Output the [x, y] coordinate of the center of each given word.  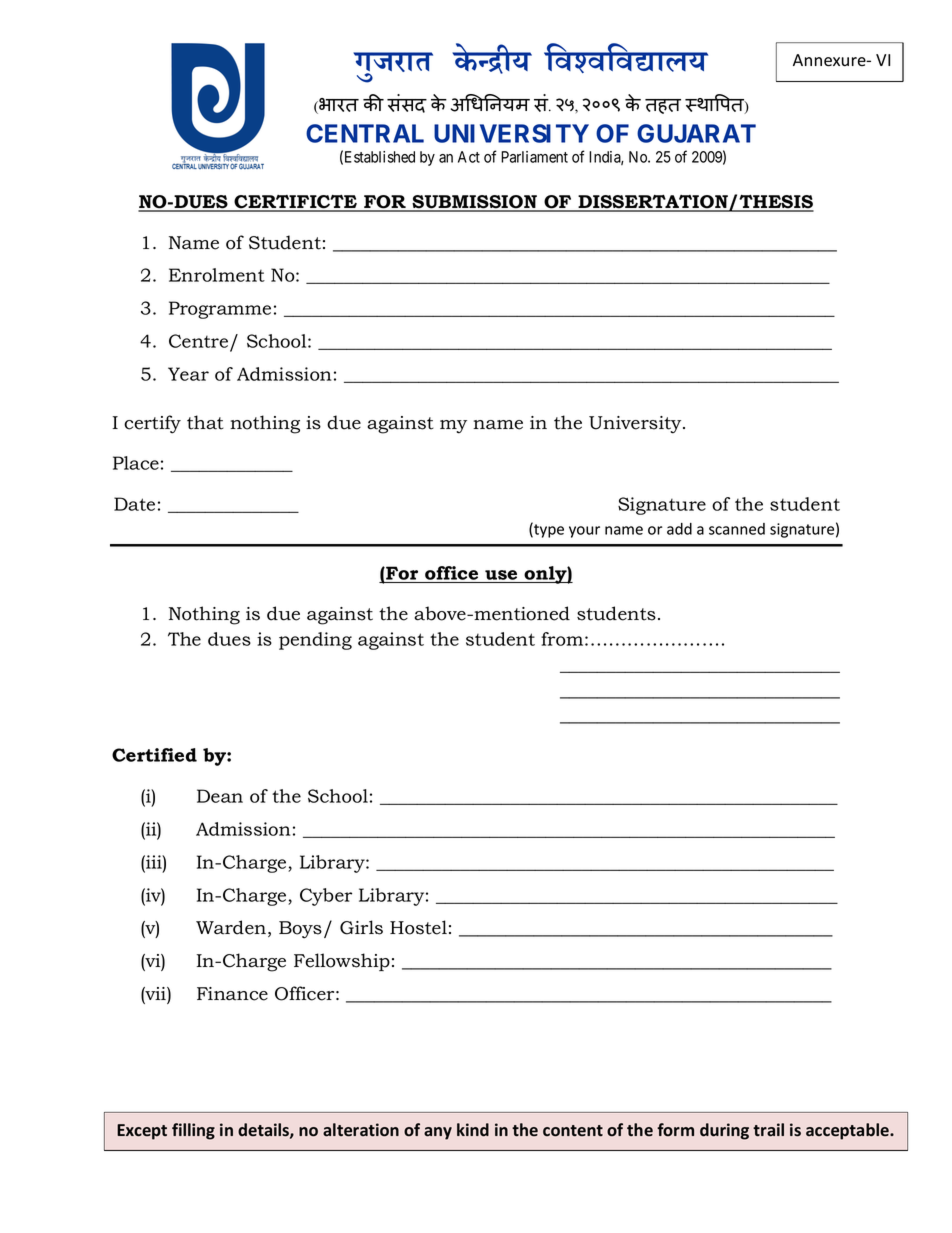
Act [469, 157]
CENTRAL [365, 133]
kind [473, 1130]
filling [193, 1131]
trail [768, 1130]
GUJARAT [696, 133]
